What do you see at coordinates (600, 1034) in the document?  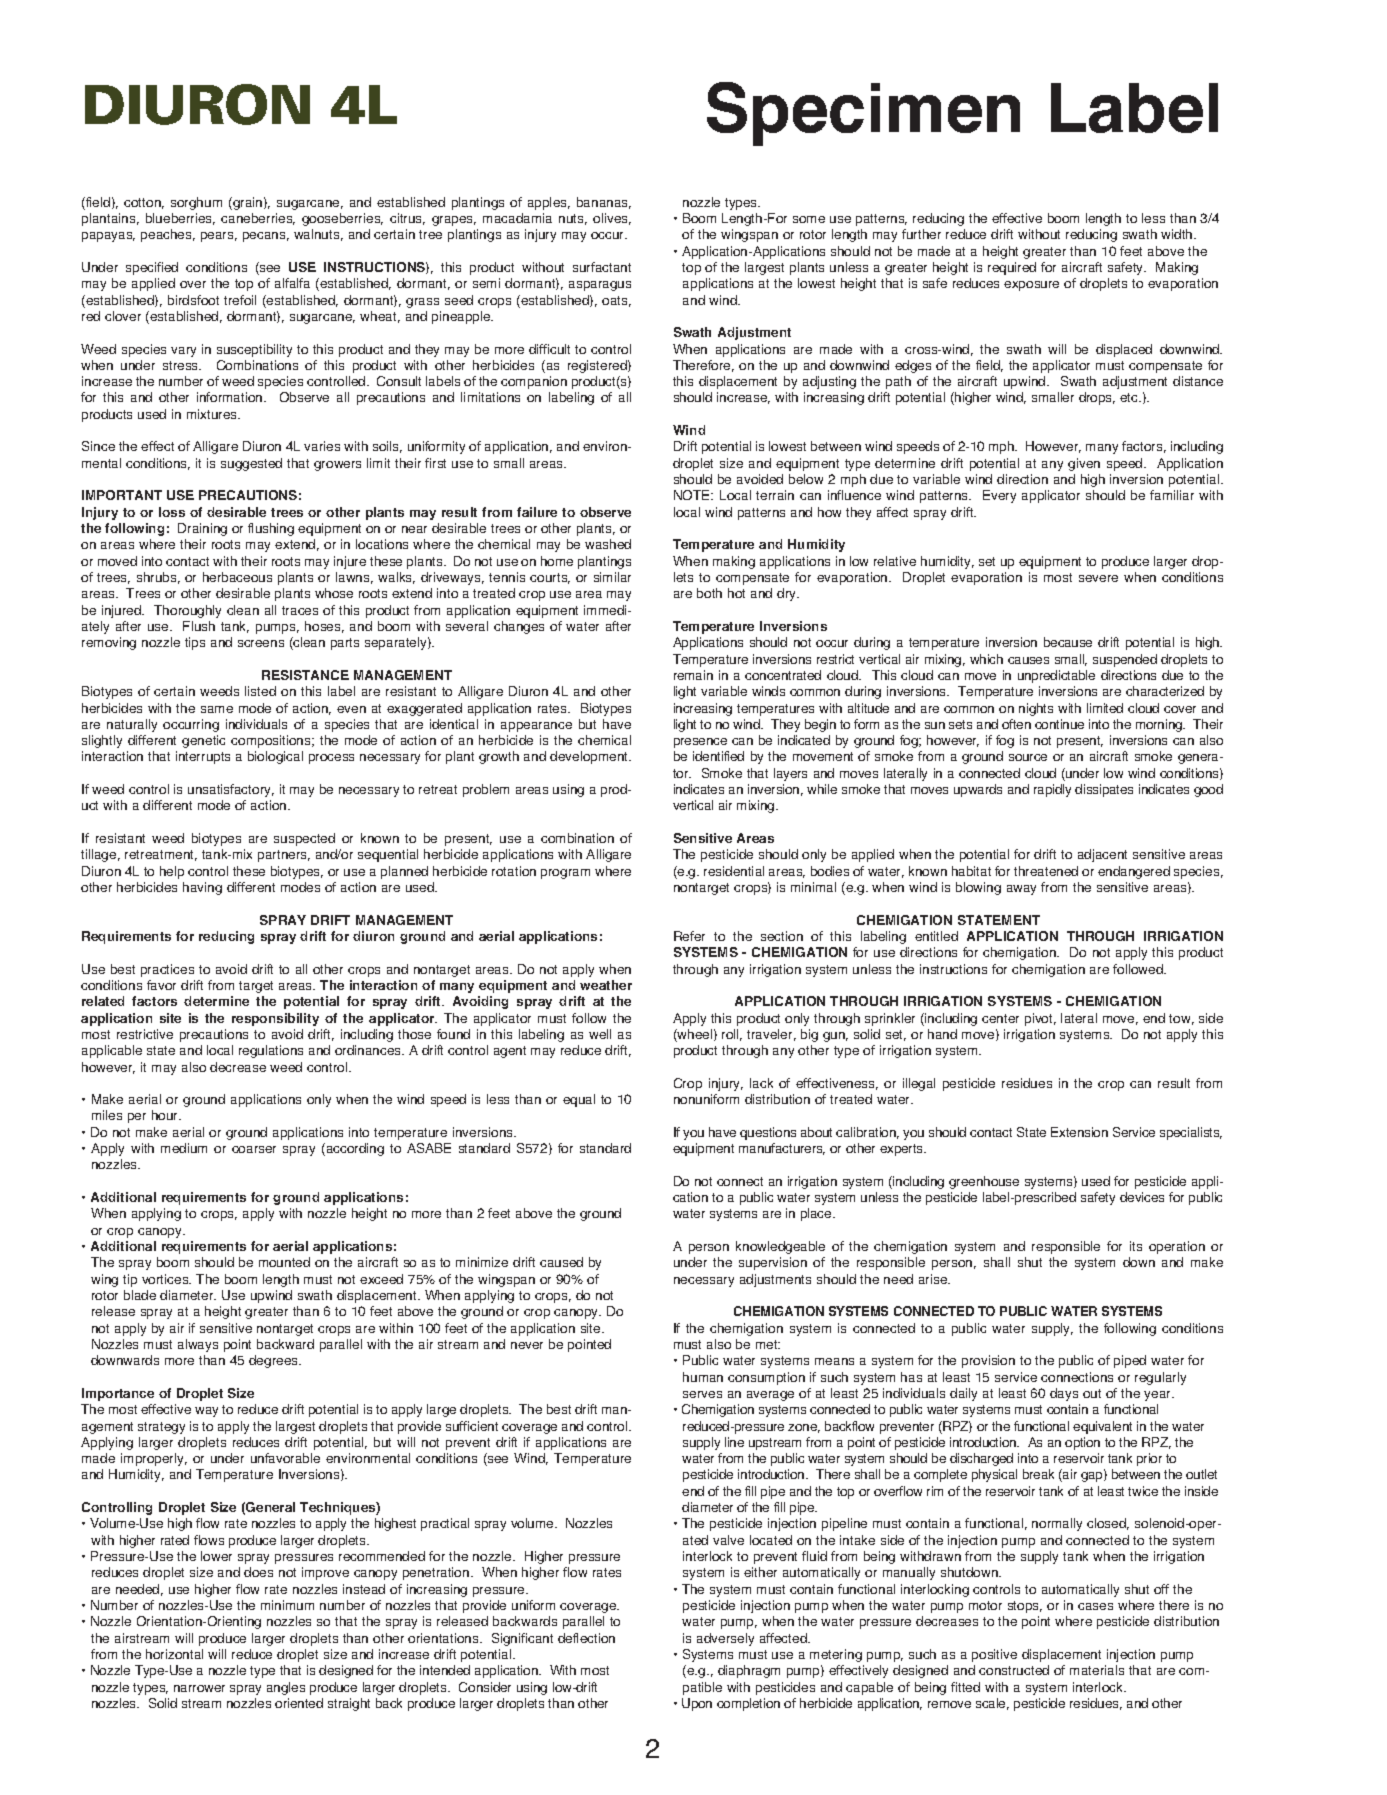 I see `well` at bounding box center [600, 1034].
